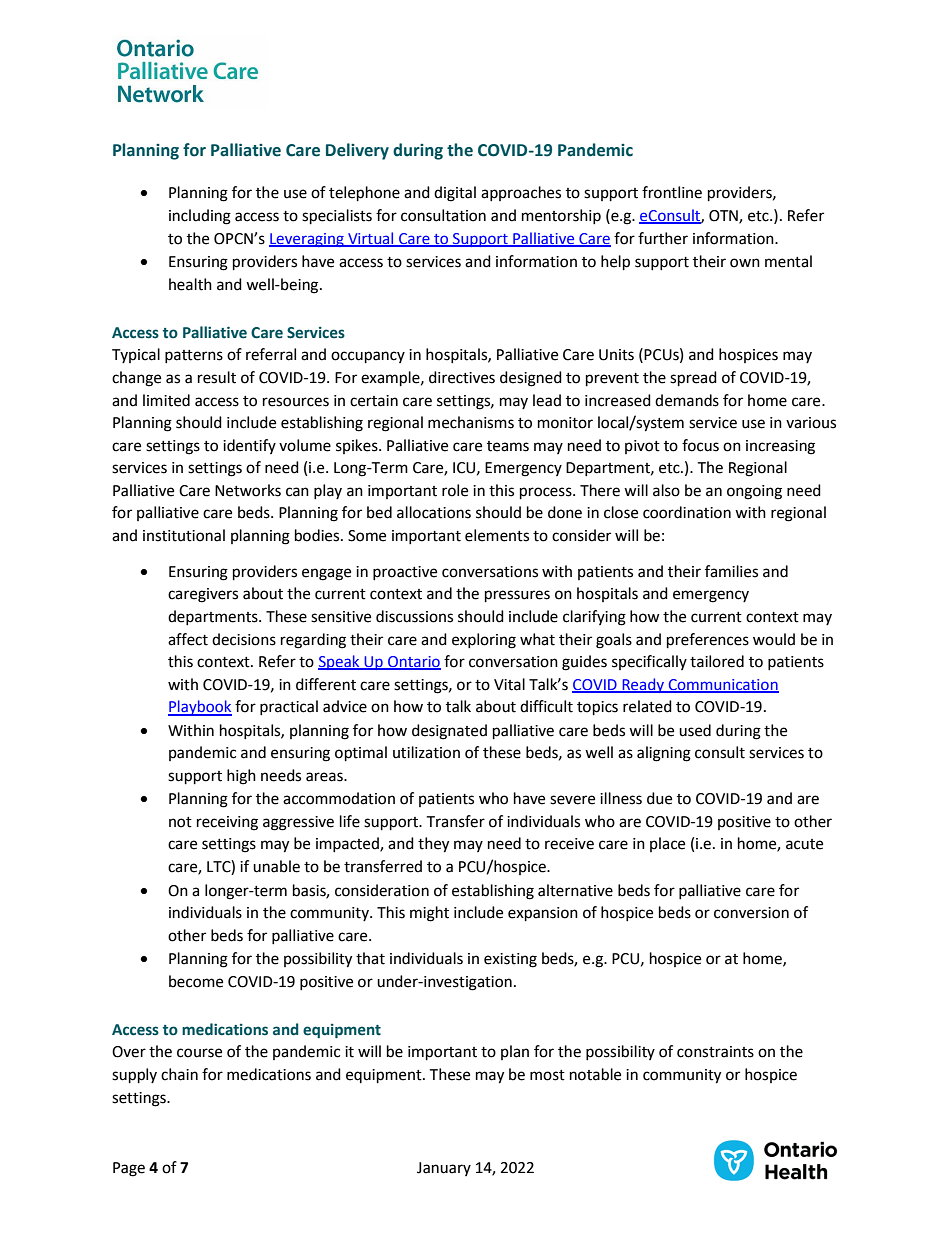 This image has width=952, height=1233. Describe the element at coordinates (717, 661) in the image. I see `tailored` at that location.
